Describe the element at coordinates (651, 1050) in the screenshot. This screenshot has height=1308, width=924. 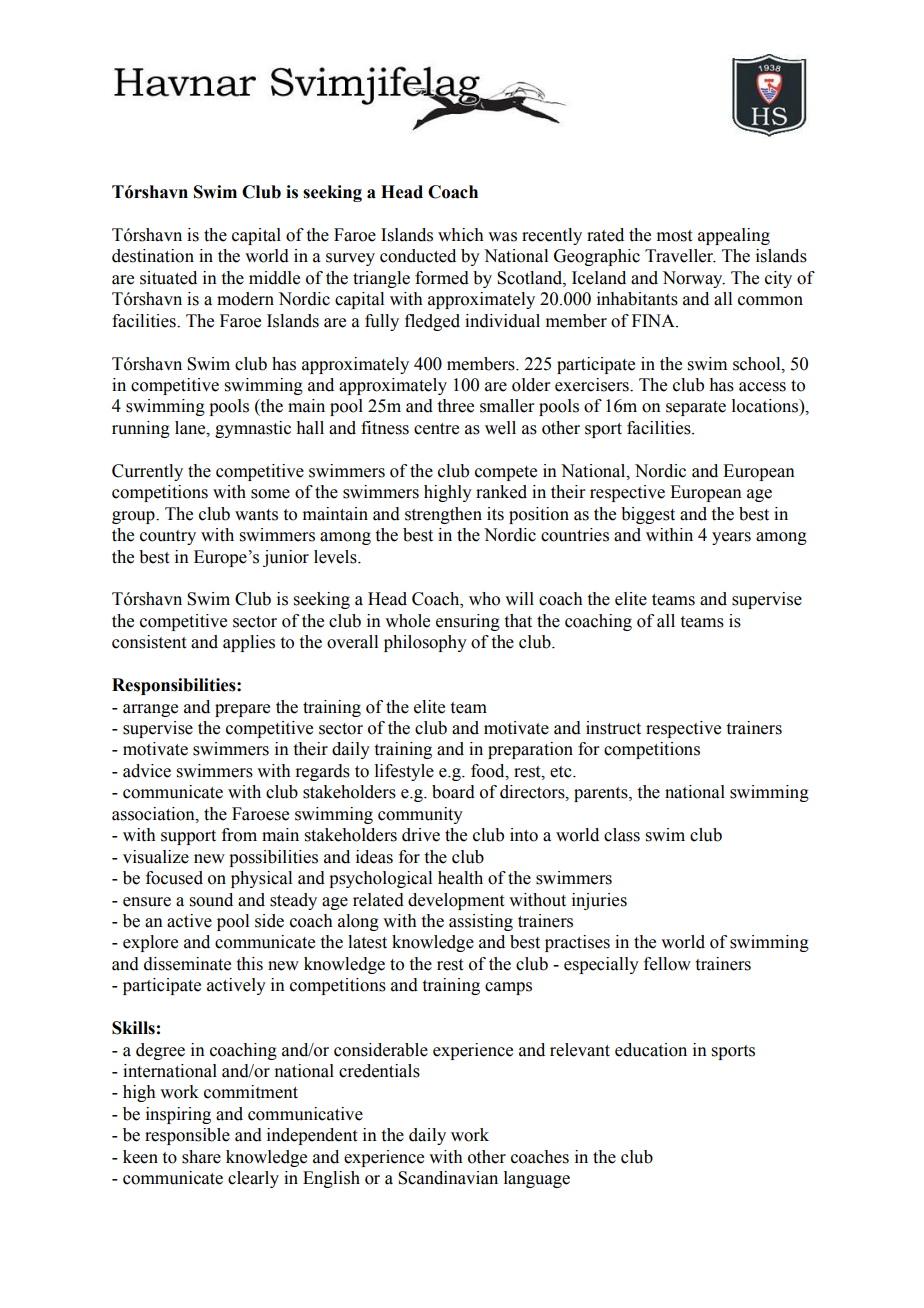
I see `education` at that location.
